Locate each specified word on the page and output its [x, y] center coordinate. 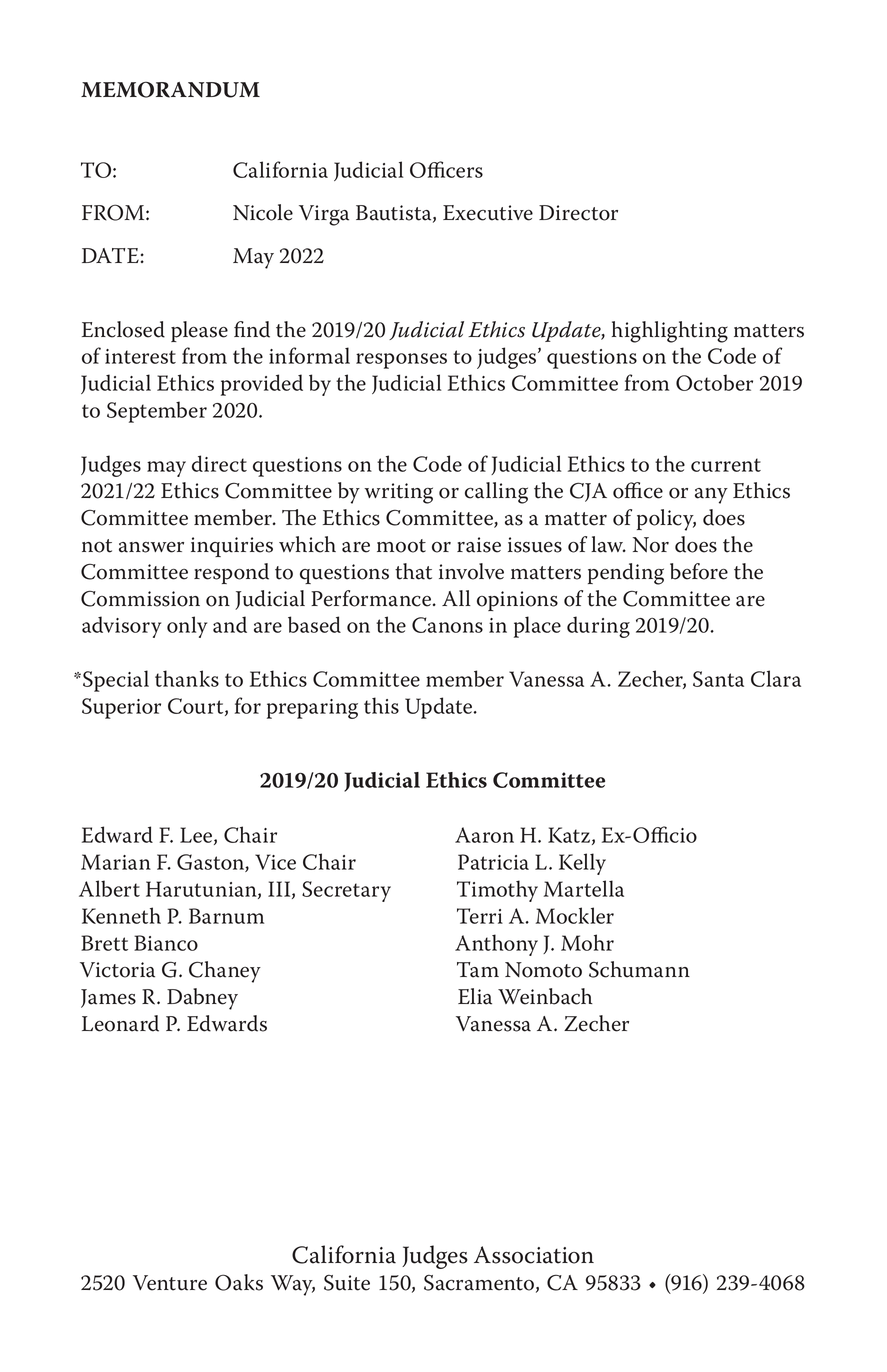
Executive [488, 213]
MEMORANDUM [170, 89]
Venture [170, 1283]
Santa [718, 679]
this [381, 705]
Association [534, 1255]
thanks [187, 678]
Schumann [639, 969]
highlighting [670, 332]
